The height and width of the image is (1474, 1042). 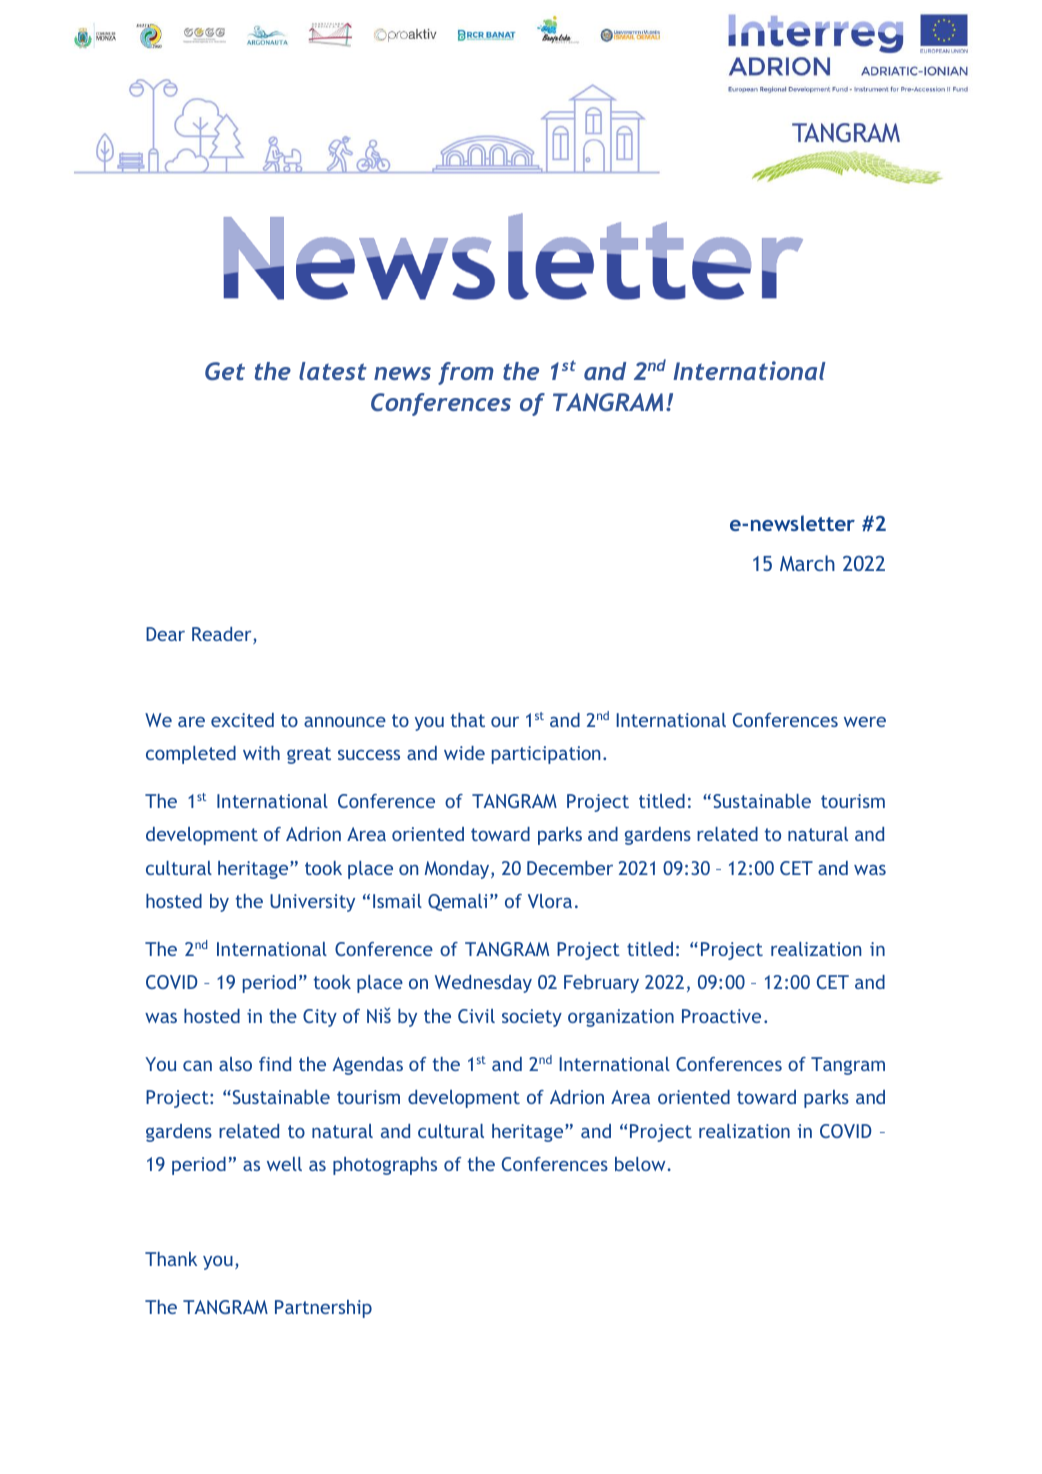 I want to click on City, so click(x=320, y=1018).
